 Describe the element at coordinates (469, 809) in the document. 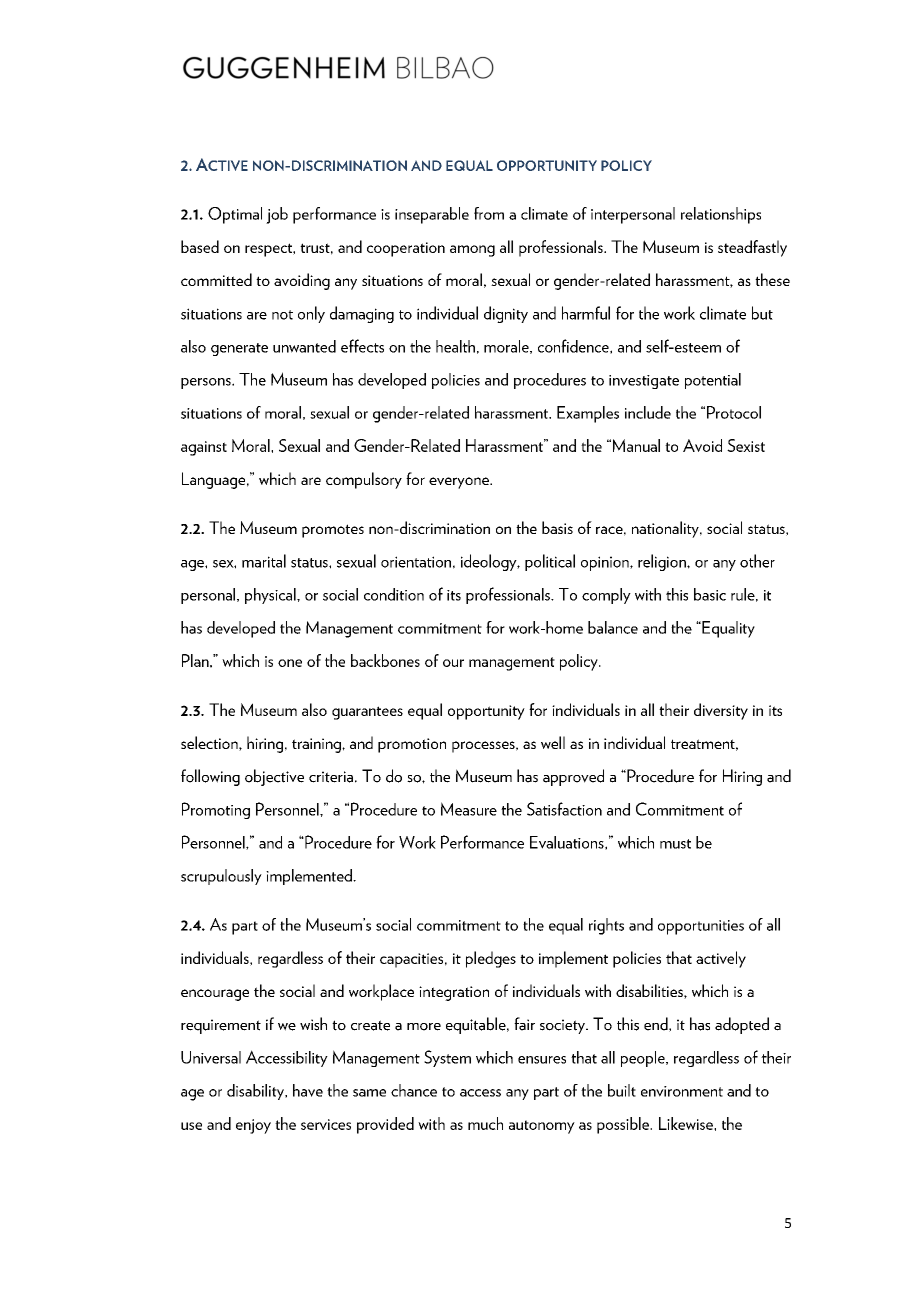

I see `Measure` at that location.
